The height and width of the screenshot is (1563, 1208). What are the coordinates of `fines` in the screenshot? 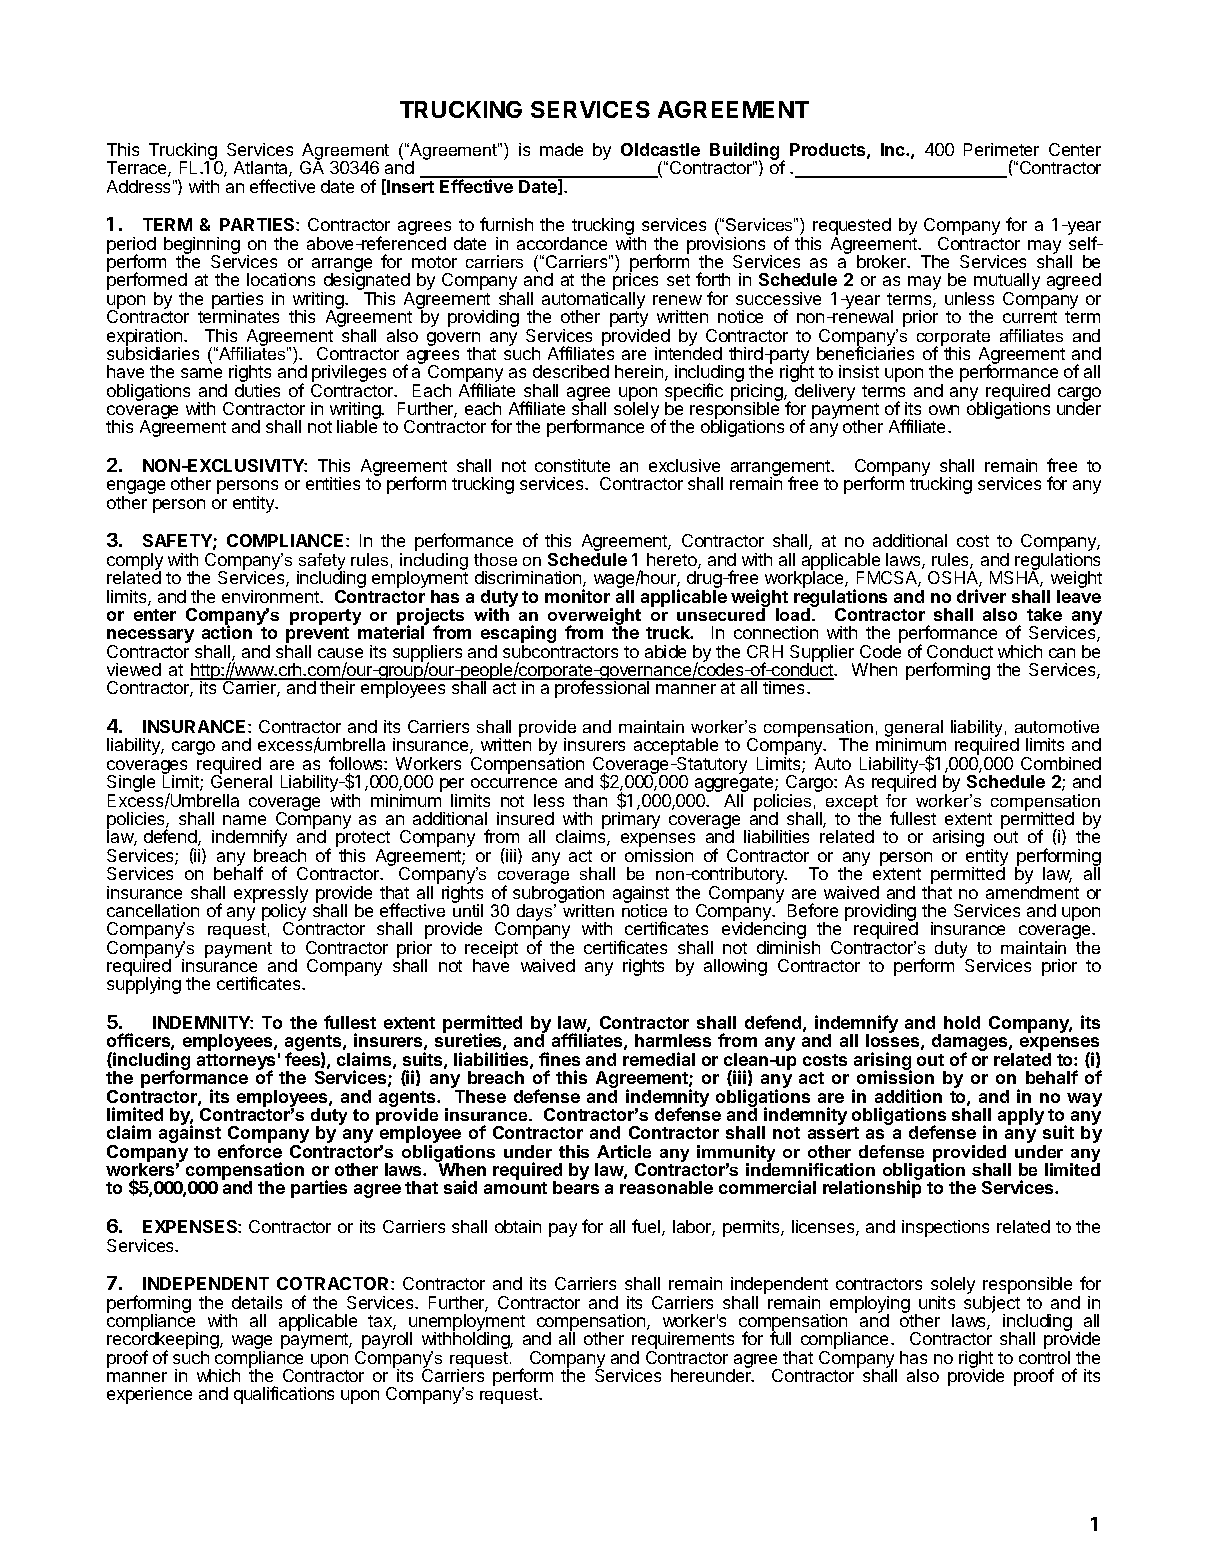 It's located at (559, 1059).
